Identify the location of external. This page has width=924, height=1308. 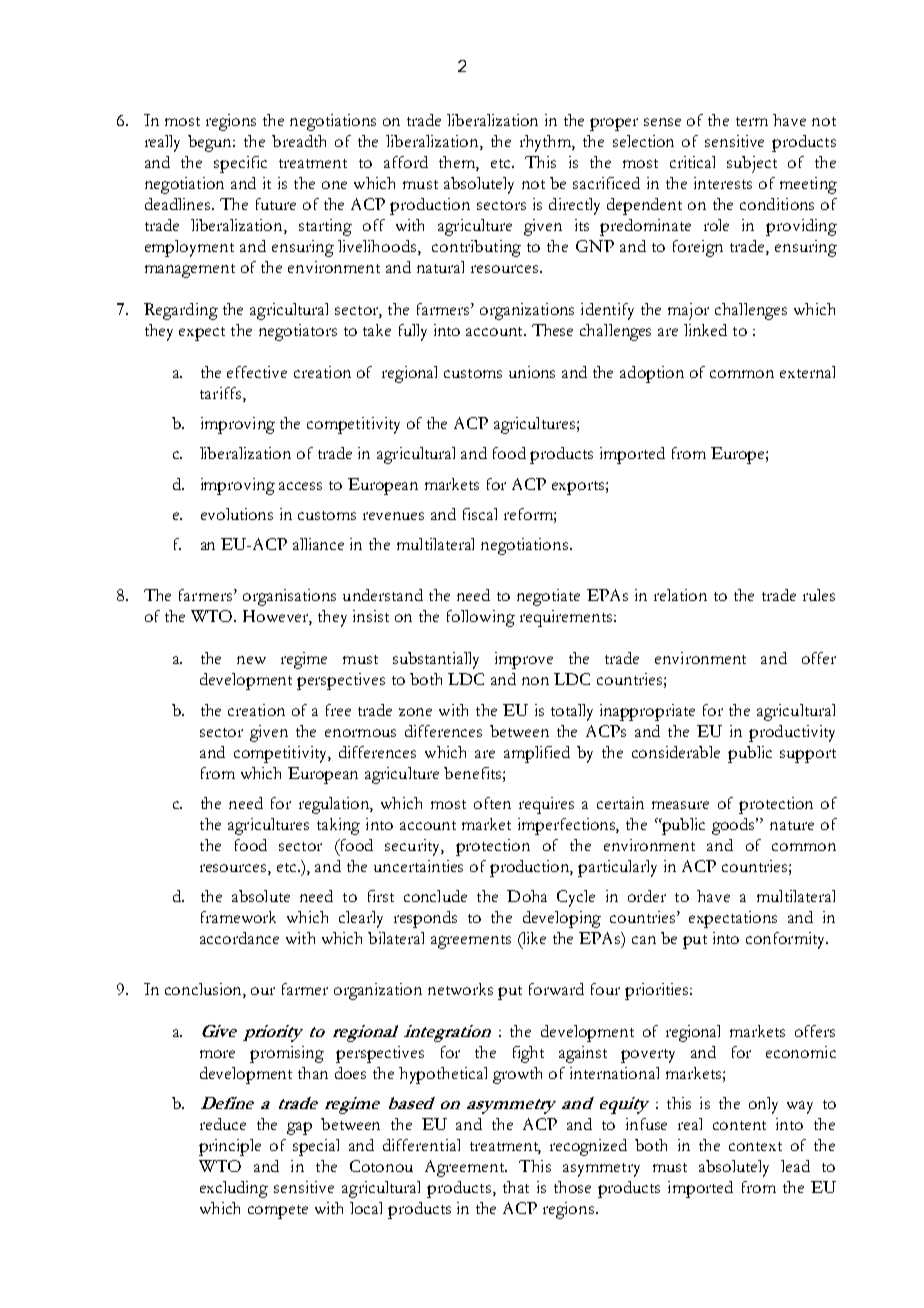
(807, 372).
